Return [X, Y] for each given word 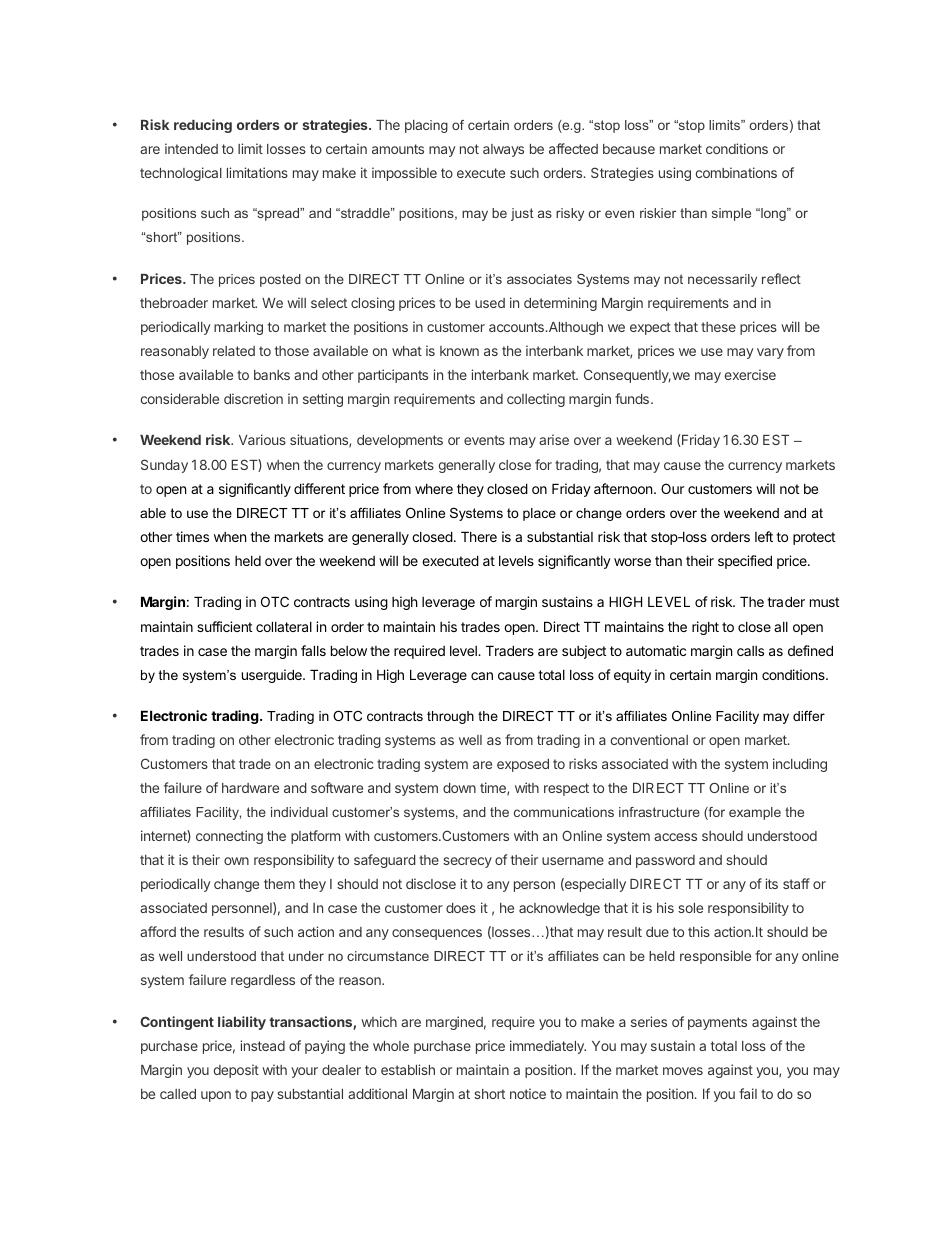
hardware [250, 788]
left [764, 536]
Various [262, 439]
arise [554, 439]
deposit [236, 1071]
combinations [736, 172]
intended [191, 148]
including [800, 765]
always [503, 150]
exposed [523, 765]
